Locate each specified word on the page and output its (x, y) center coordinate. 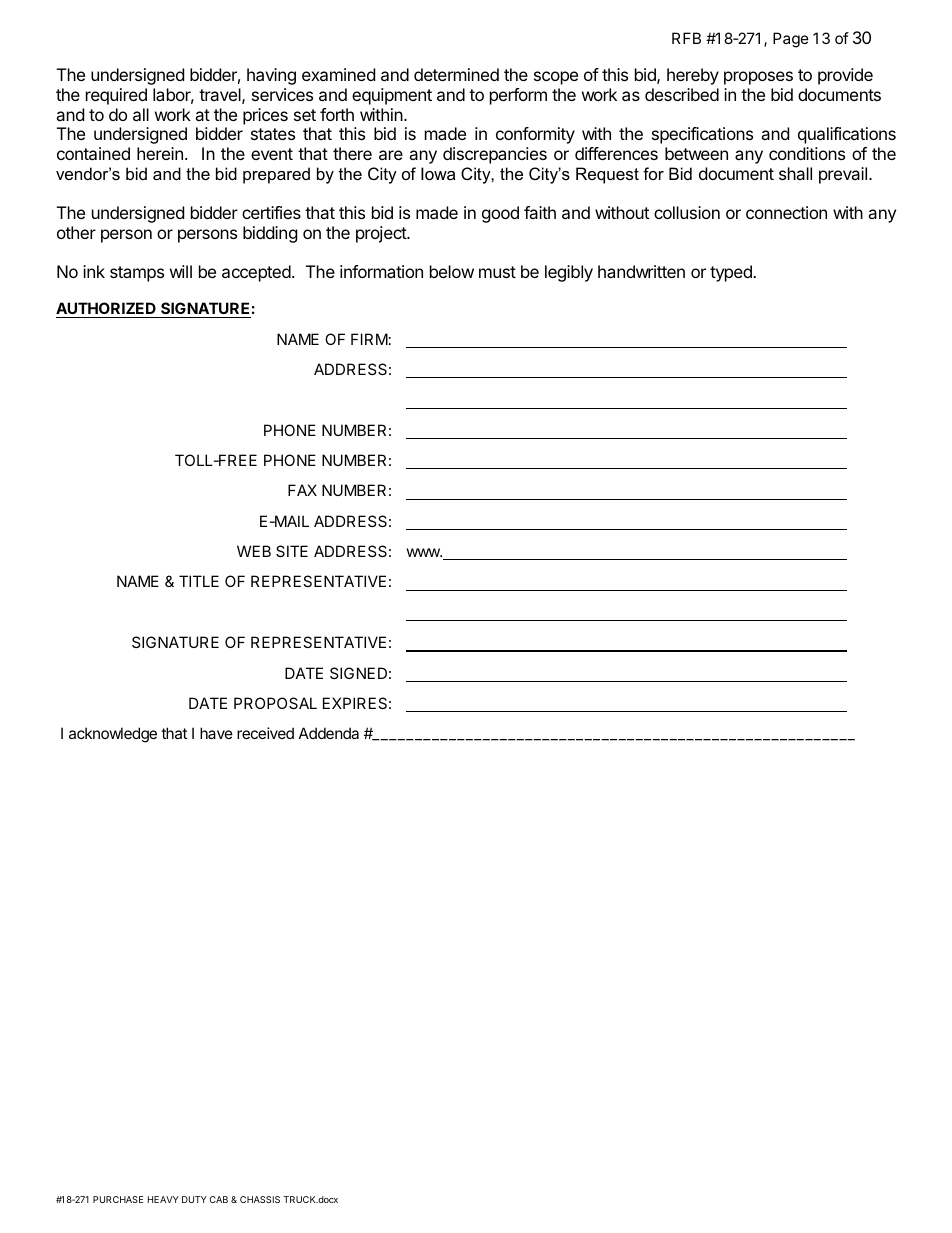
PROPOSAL (275, 703)
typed (732, 273)
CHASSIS (260, 1199)
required (116, 96)
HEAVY (163, 1199)
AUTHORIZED (107, 310)
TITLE (199, 581)
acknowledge (113, 735)
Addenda (329, 733)
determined (456, 74)
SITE (292, 551)
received (265, 733)
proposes (758, 78)
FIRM (369, 339)
